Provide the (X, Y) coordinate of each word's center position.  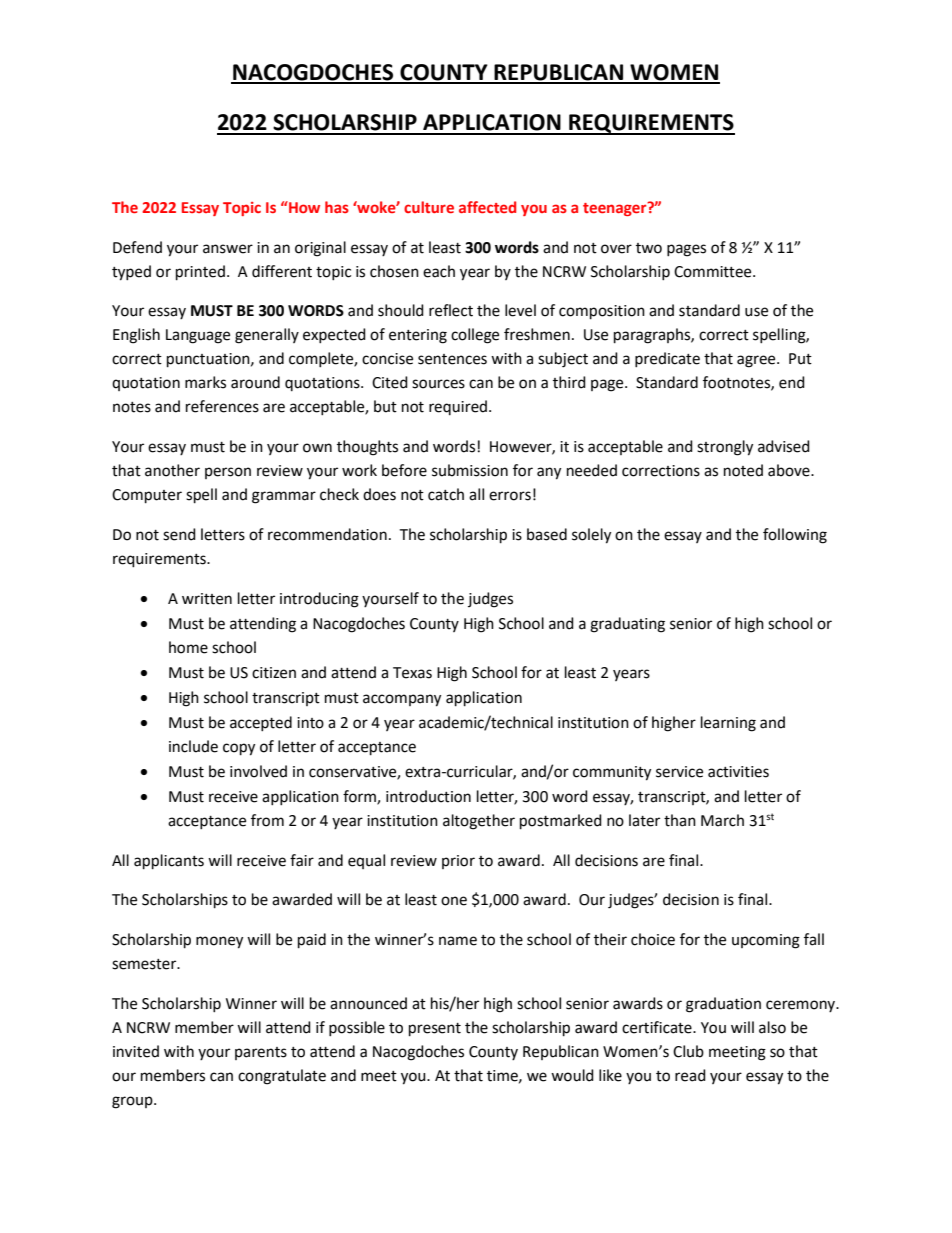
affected (487, 207)
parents (261, 1053)
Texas (412, 673)
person (228, 473)
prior (458, 862)
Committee (714, 272)
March (722, 820)
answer (228, 249)
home (188, 647)
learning (728, 724)
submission (470, 470)
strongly (725, 448)
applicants (169, 862)
